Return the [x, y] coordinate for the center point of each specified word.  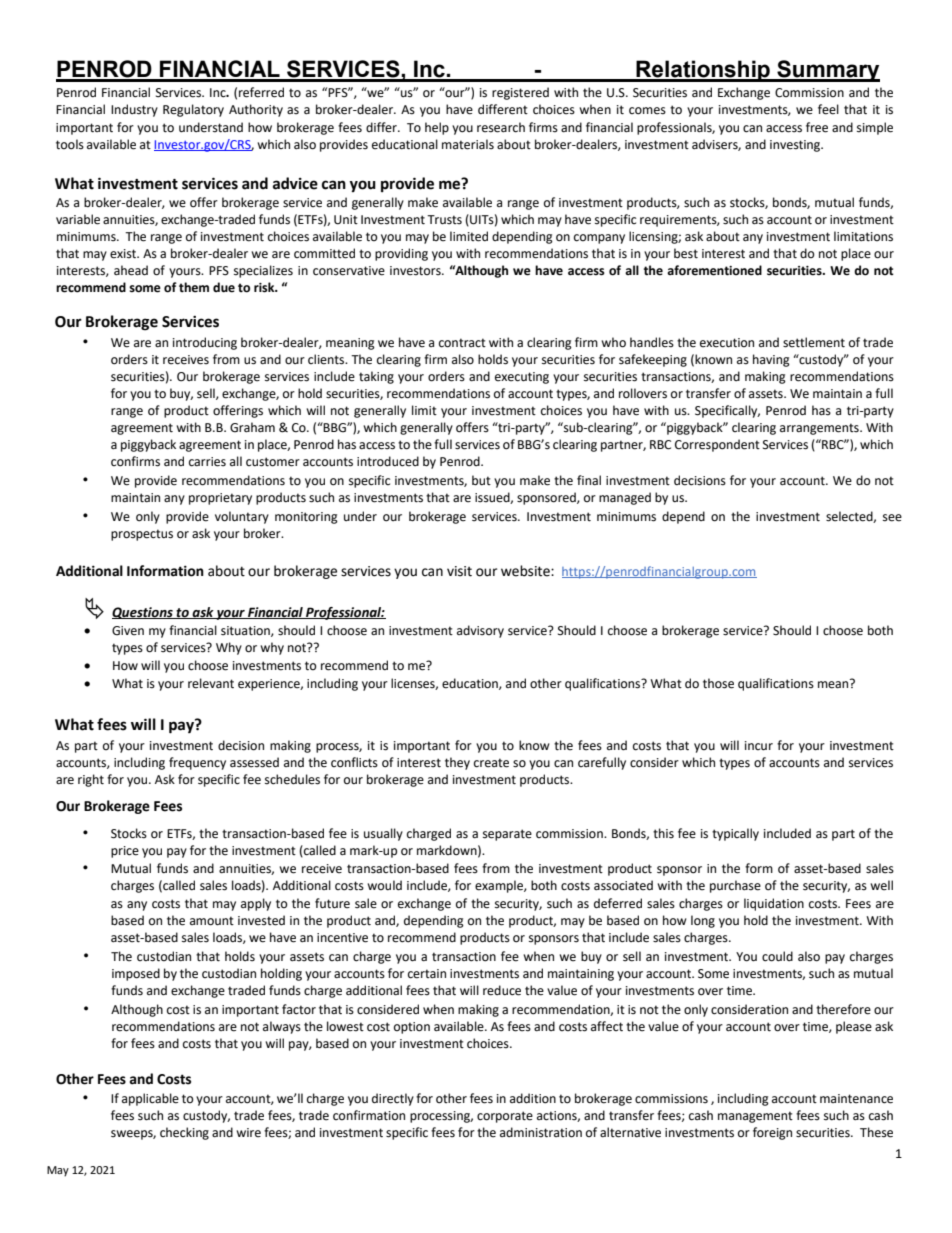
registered [520, 93]
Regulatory [193, 110]
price [125, 852]
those [718, 683]
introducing [205, 343]
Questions [143, 613]
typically [735, 834]
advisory [480, 631]
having [771, 360]
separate [507, 835]
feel [828, 109]
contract [462, 343]
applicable [150, 1099]
